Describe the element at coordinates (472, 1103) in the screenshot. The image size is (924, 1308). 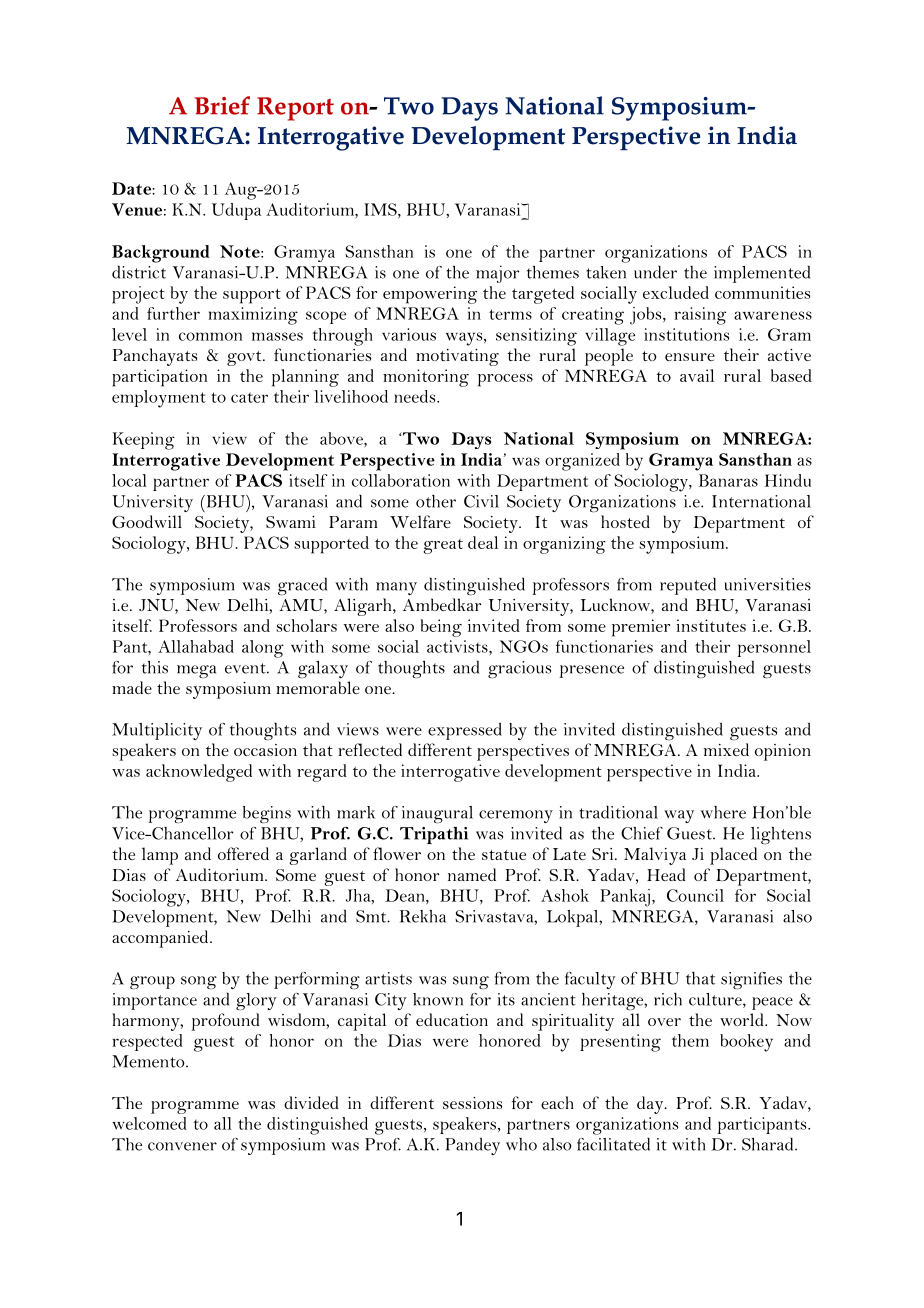
I see `sessions` at that location.
